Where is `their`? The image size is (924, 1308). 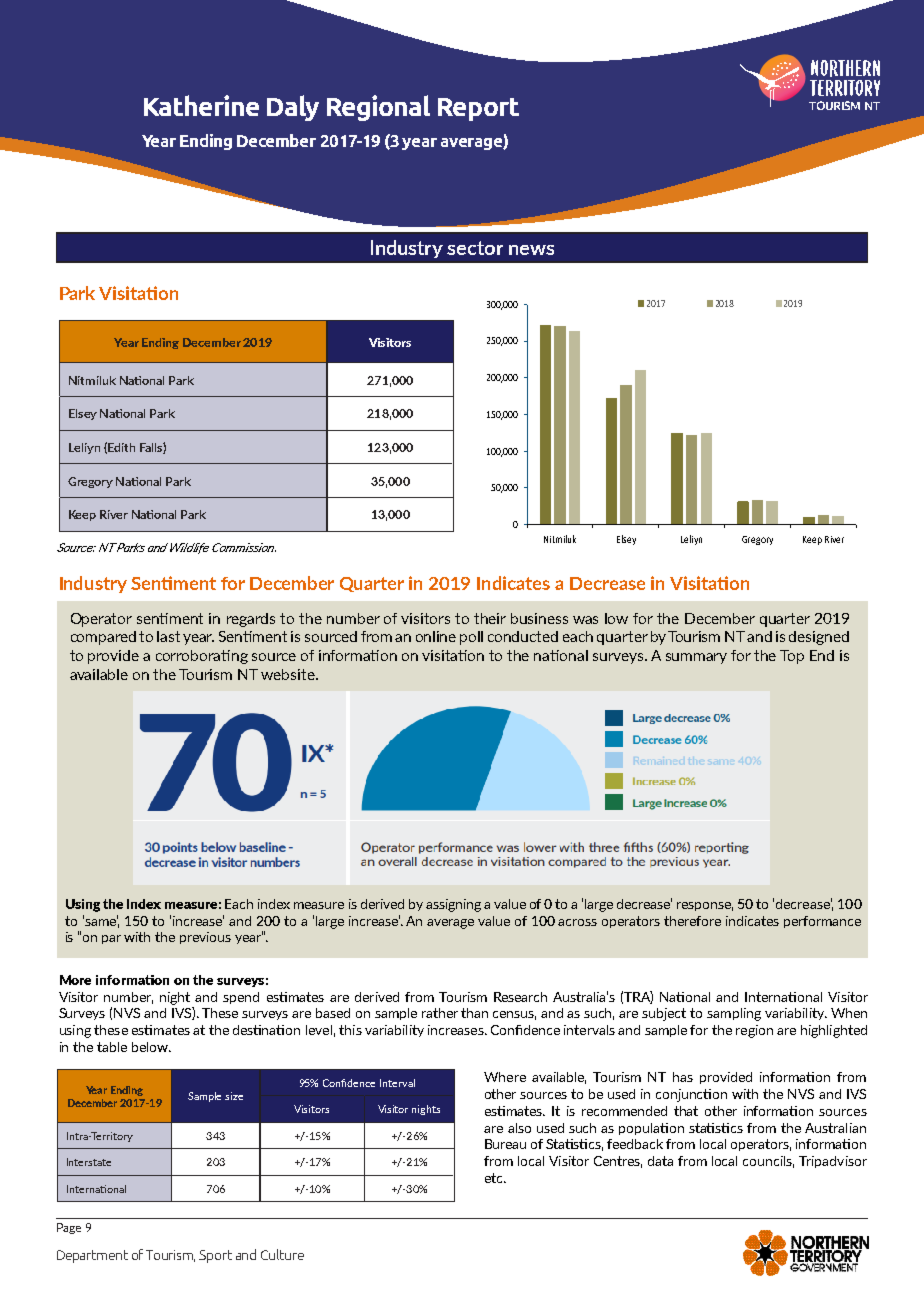 their is located at coordinates (490, 618).
